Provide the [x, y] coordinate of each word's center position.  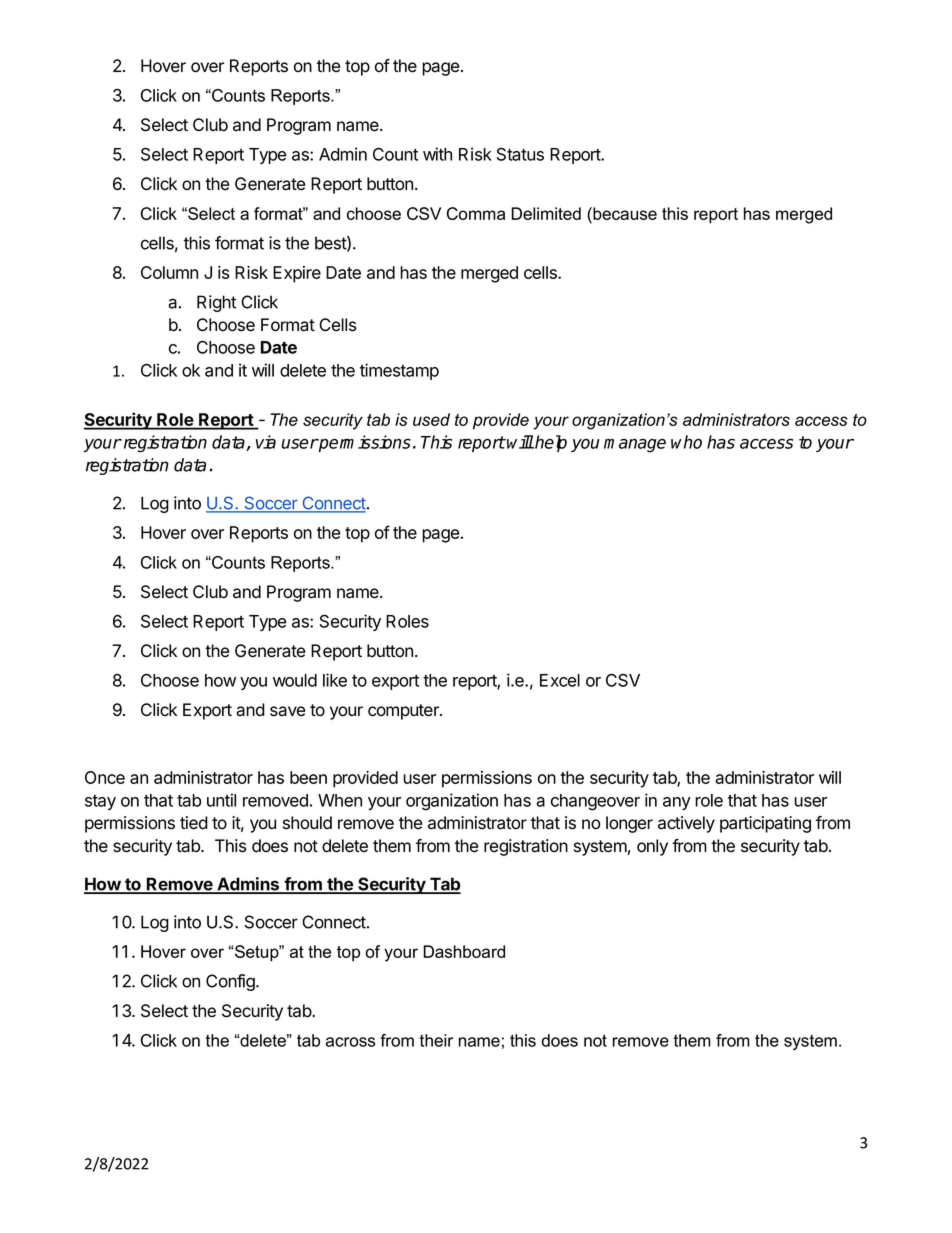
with [437, 154]
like [335, 680]
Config [231, 982]
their [436, 1040]
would [295, 680]
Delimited [546, 213]
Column [169, 272]
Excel [560, 680]
